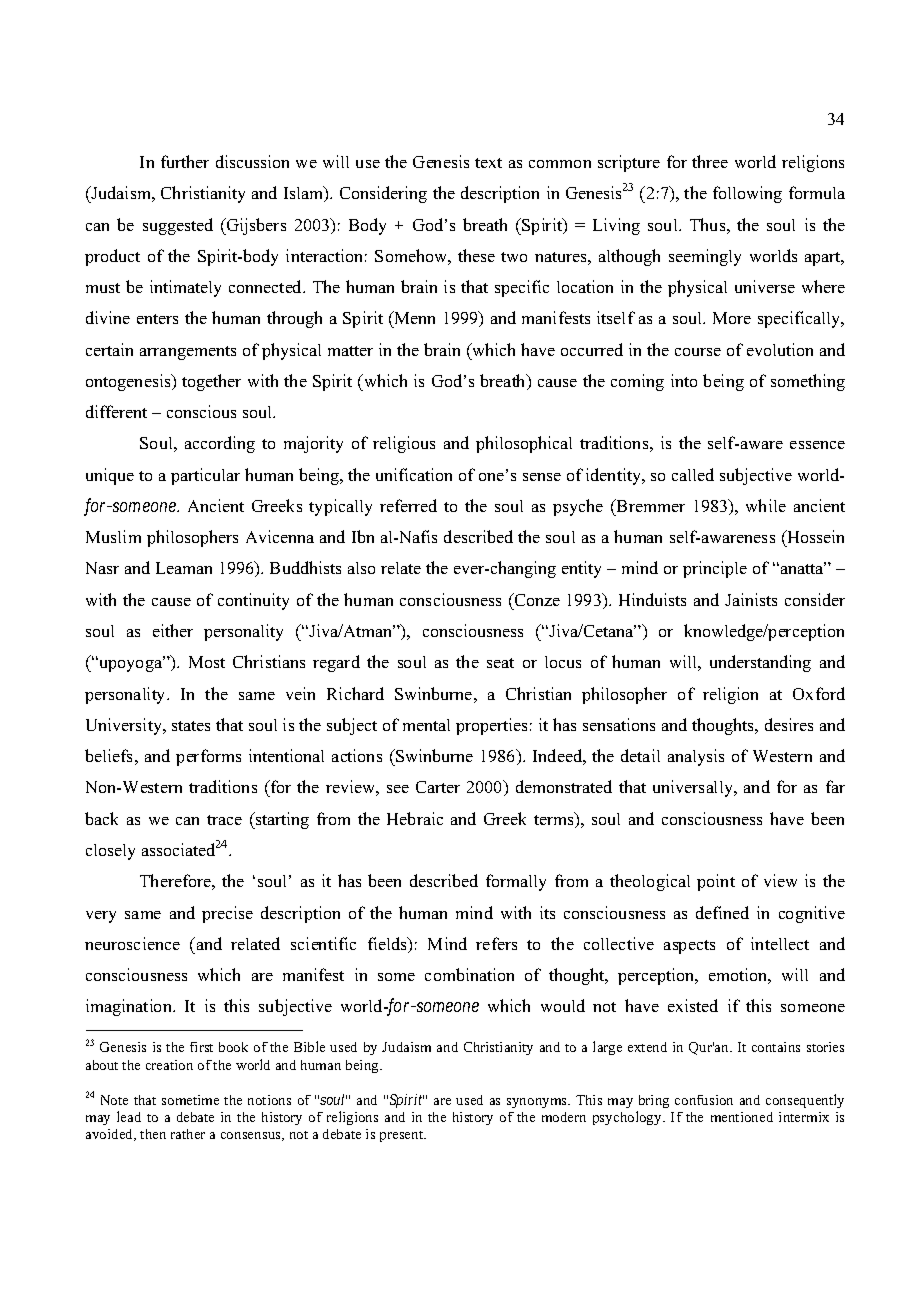 The image size is (924, 1308). Describe the element at coordinates (188, 1134) in the screenshot. I see `rather` at that location.
